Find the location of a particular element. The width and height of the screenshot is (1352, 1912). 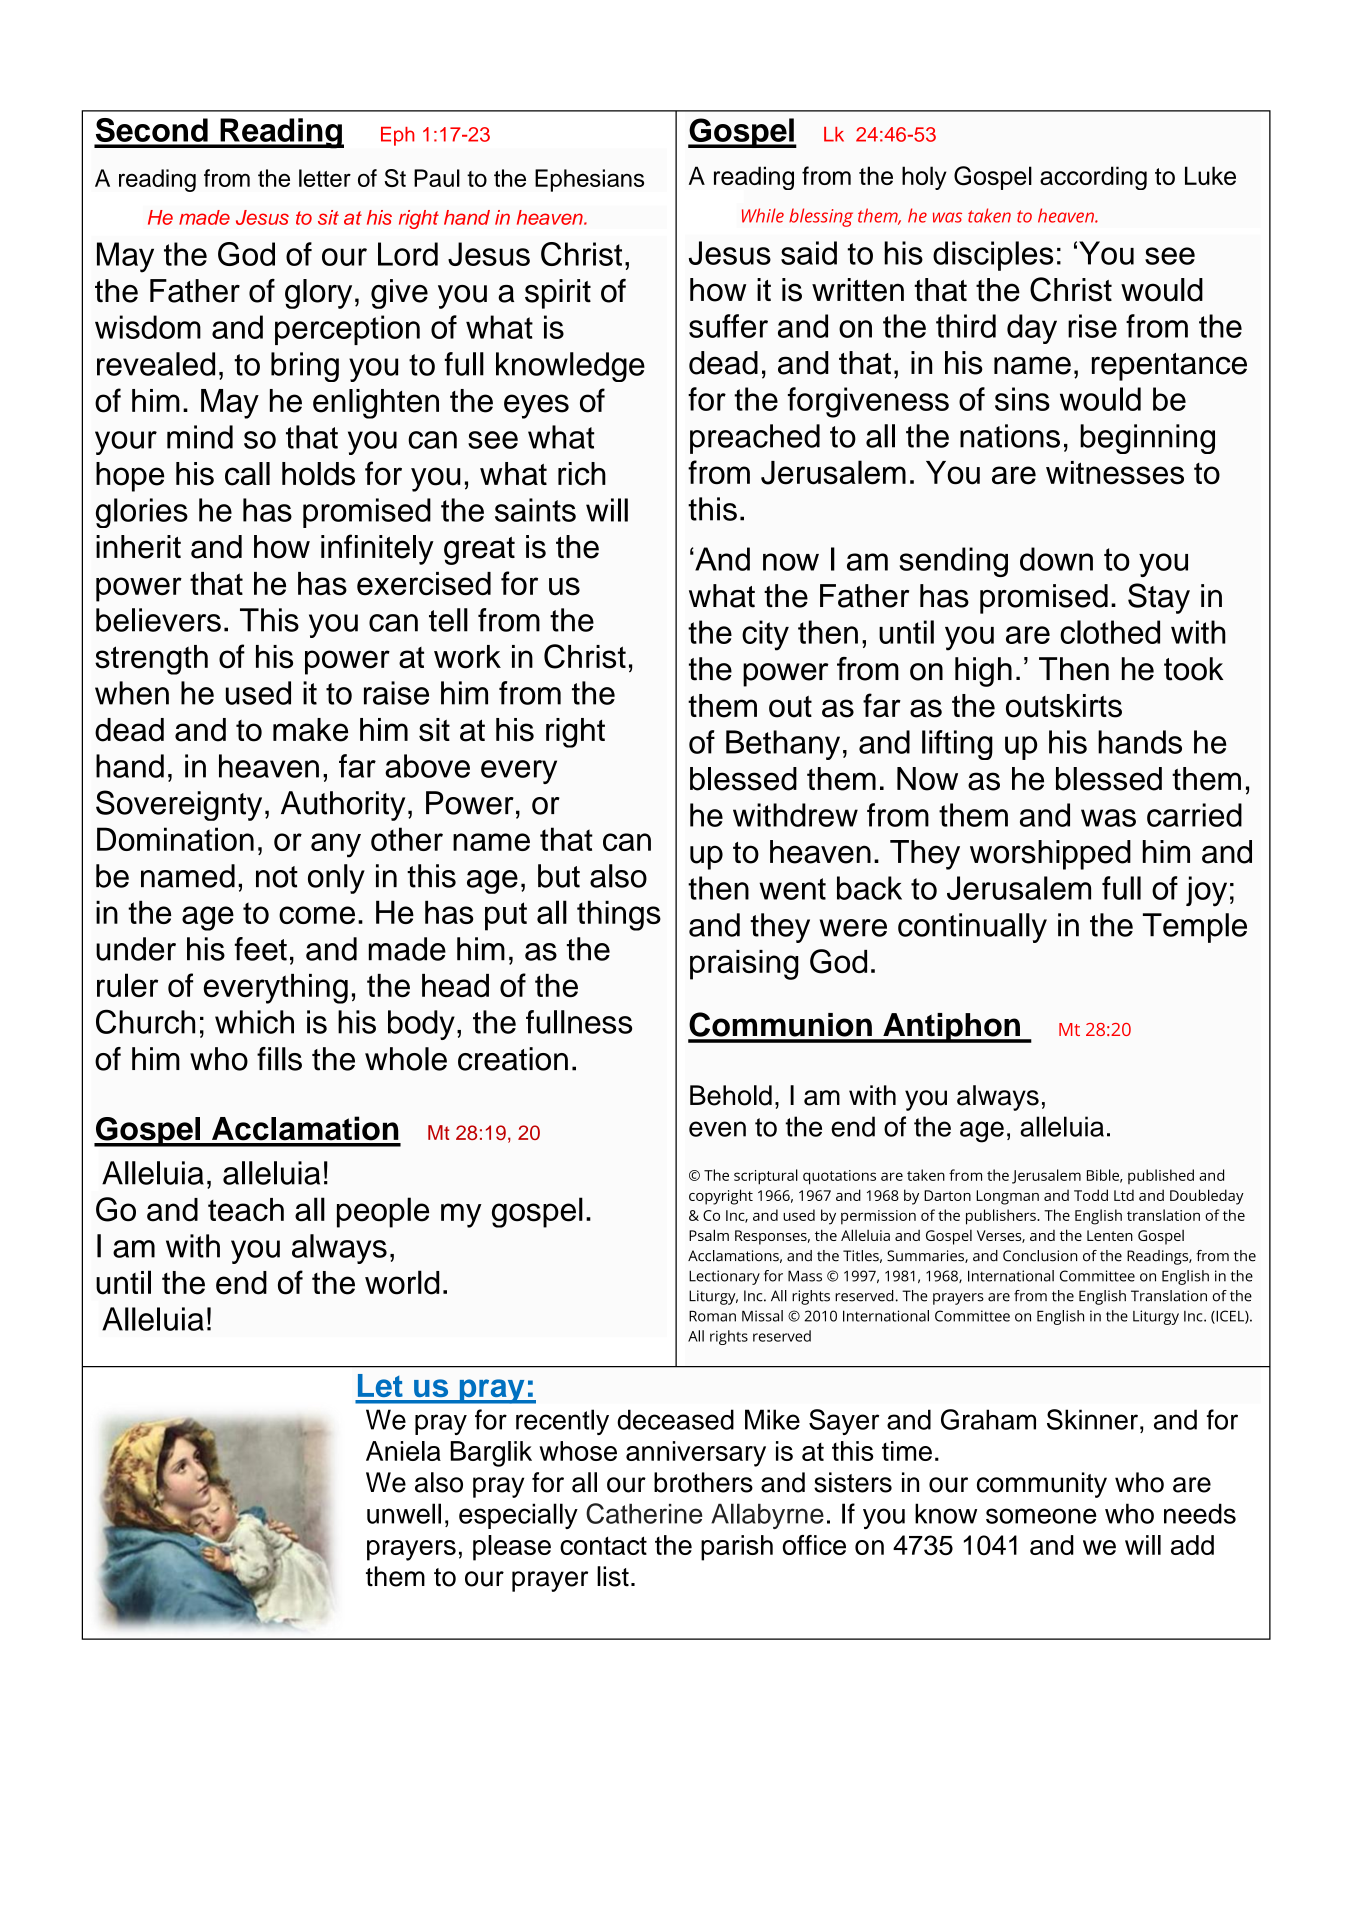

according is located at coordinates (1093, 178).
